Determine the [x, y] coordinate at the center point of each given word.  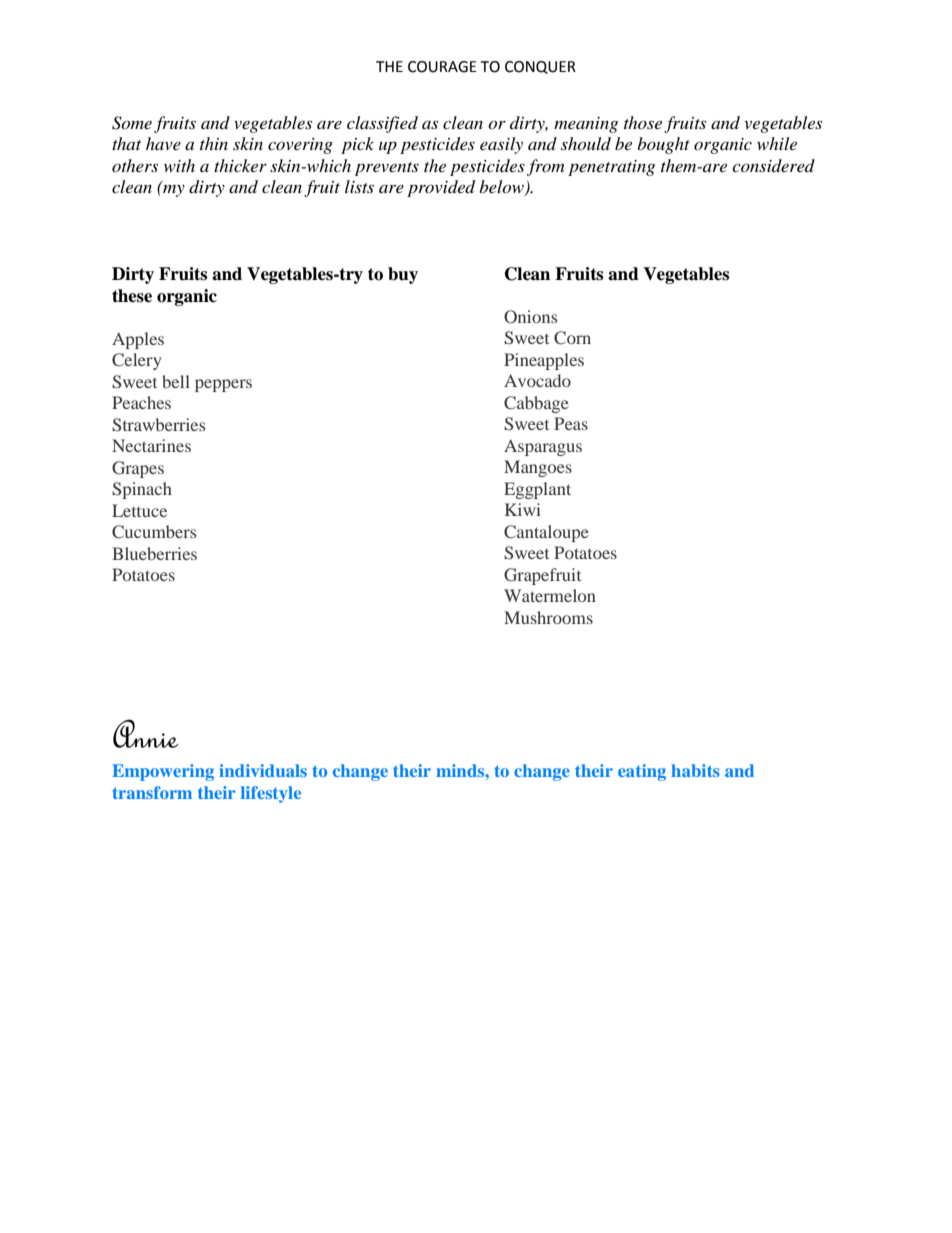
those [643, 122]
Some [132, 123]
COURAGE [442, 67]
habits [695, 770]
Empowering [163, 772]
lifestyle [271, 794]
